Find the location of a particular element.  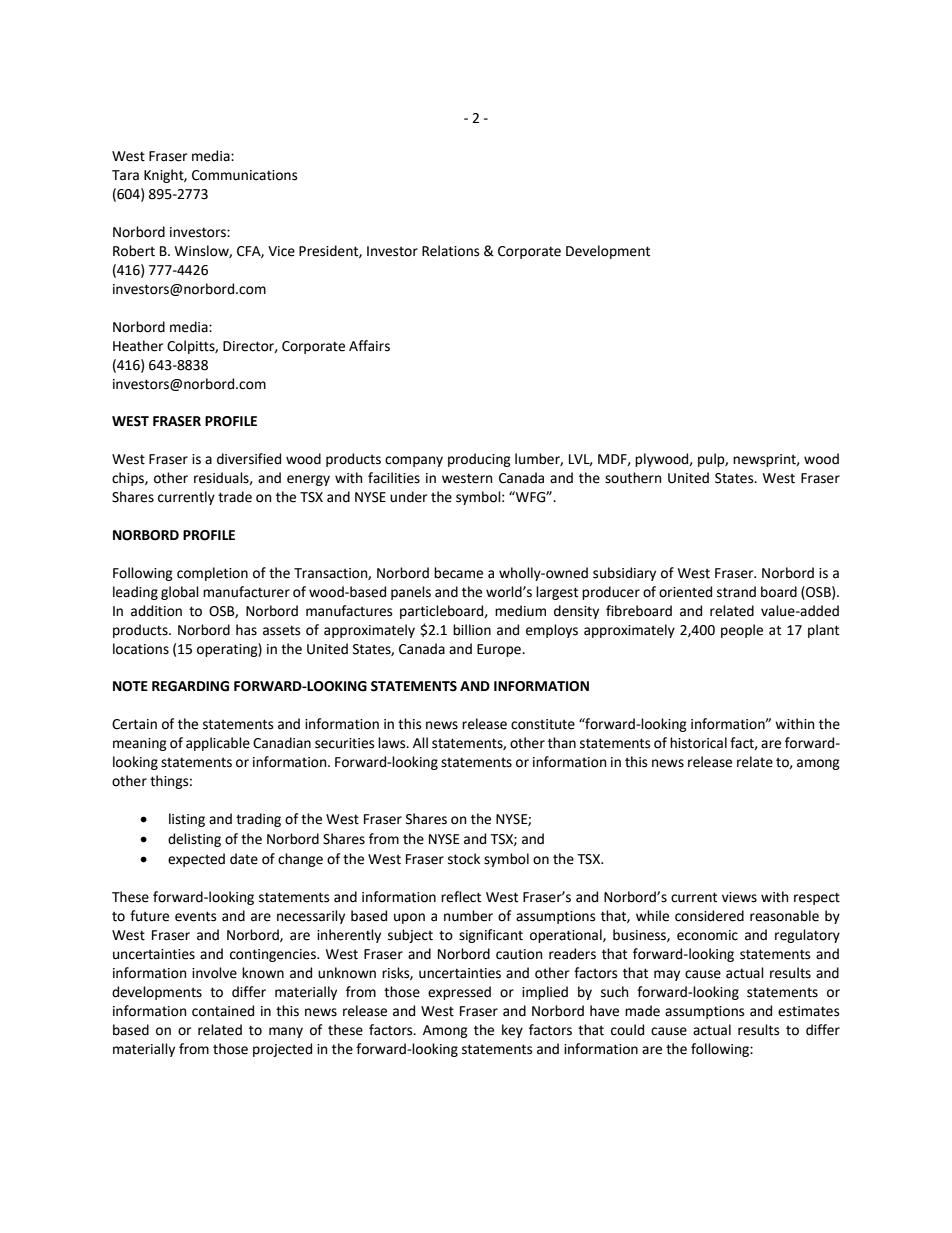

billion is located at coordinates (472, 630).
